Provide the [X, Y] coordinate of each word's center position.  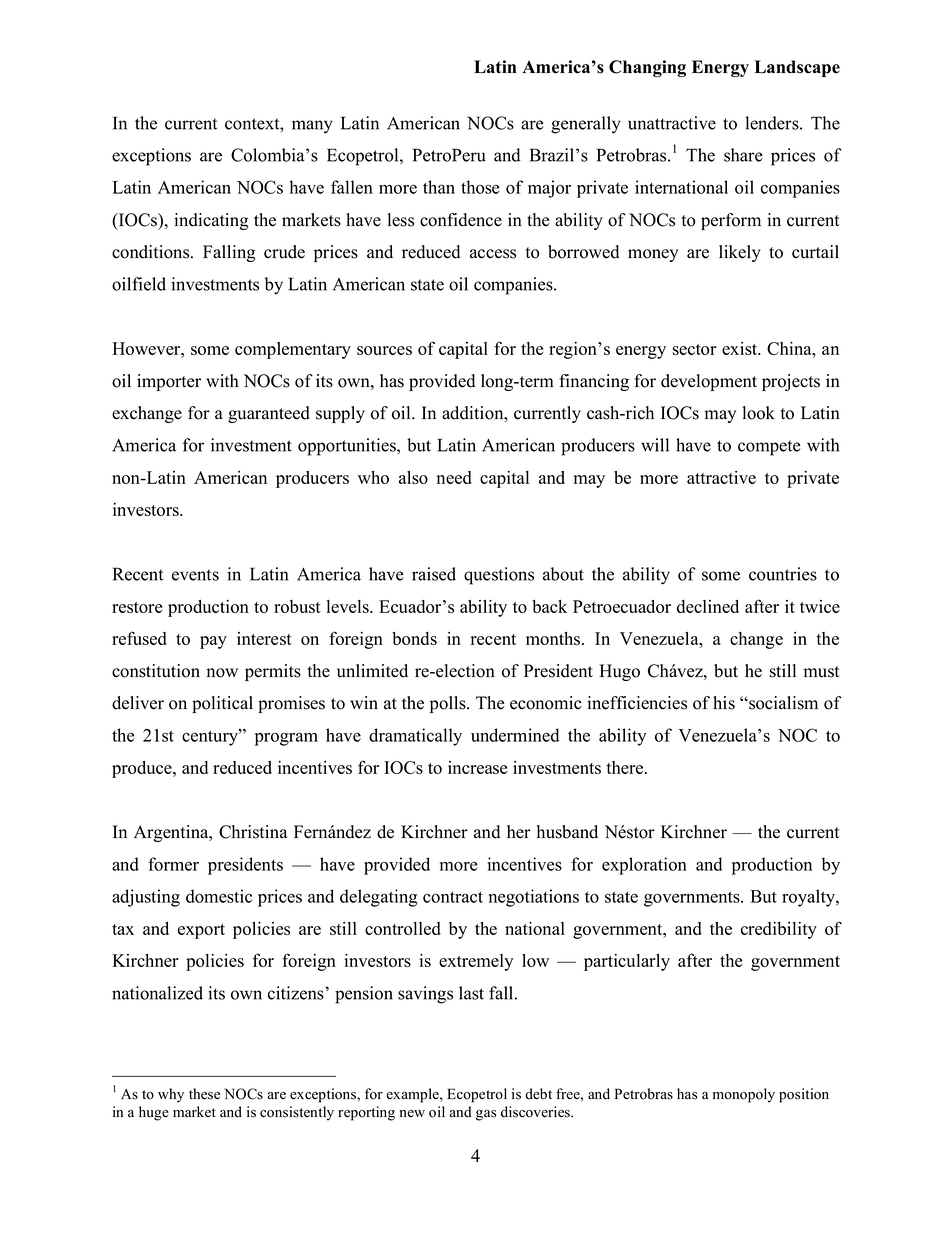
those [480, 187]
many [312, 127]
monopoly [744, 1095]
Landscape [797, 68]
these [204, 1094]
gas [486, 1115]
